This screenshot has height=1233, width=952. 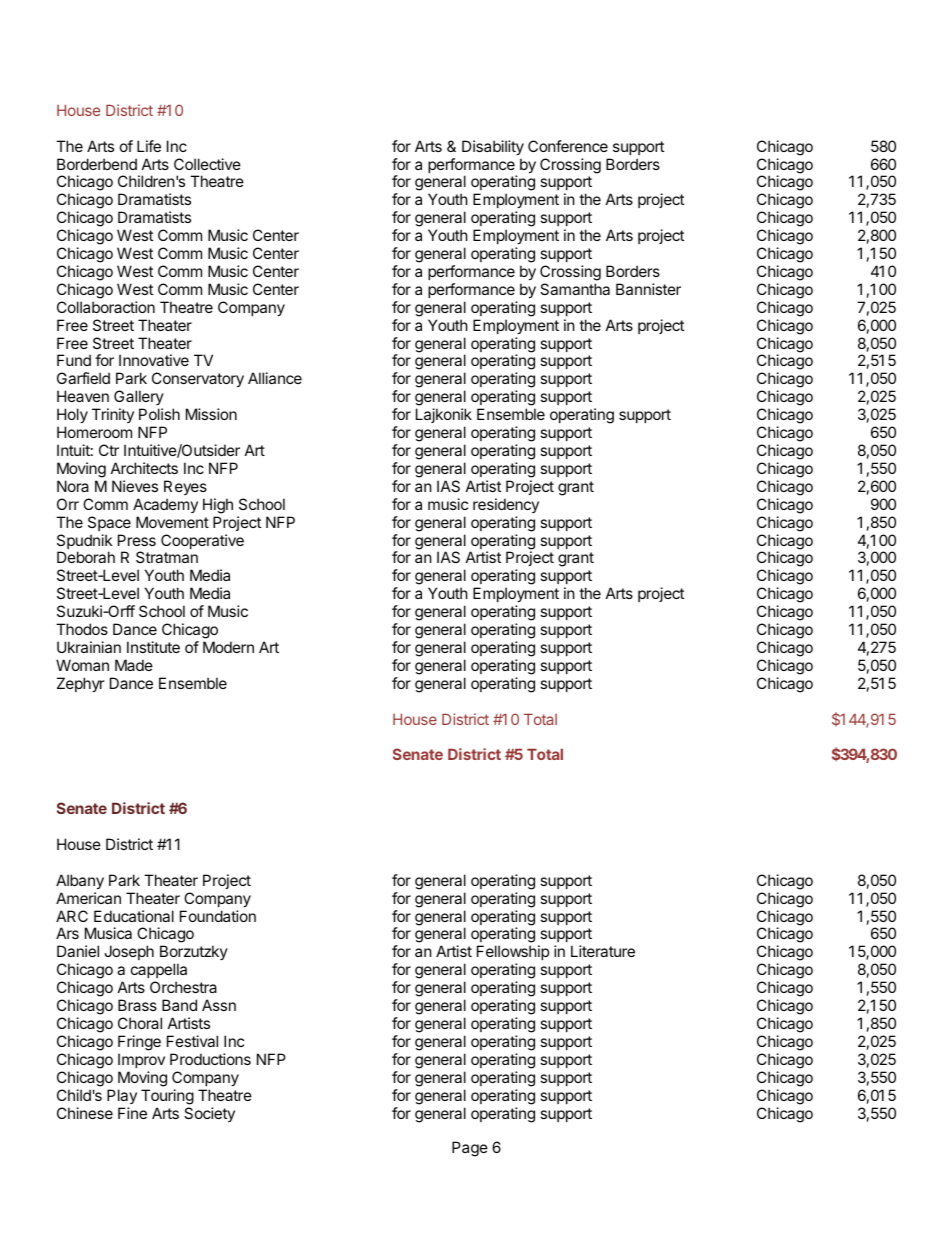 I want to click on Conference, so click(x=568, y=146).
